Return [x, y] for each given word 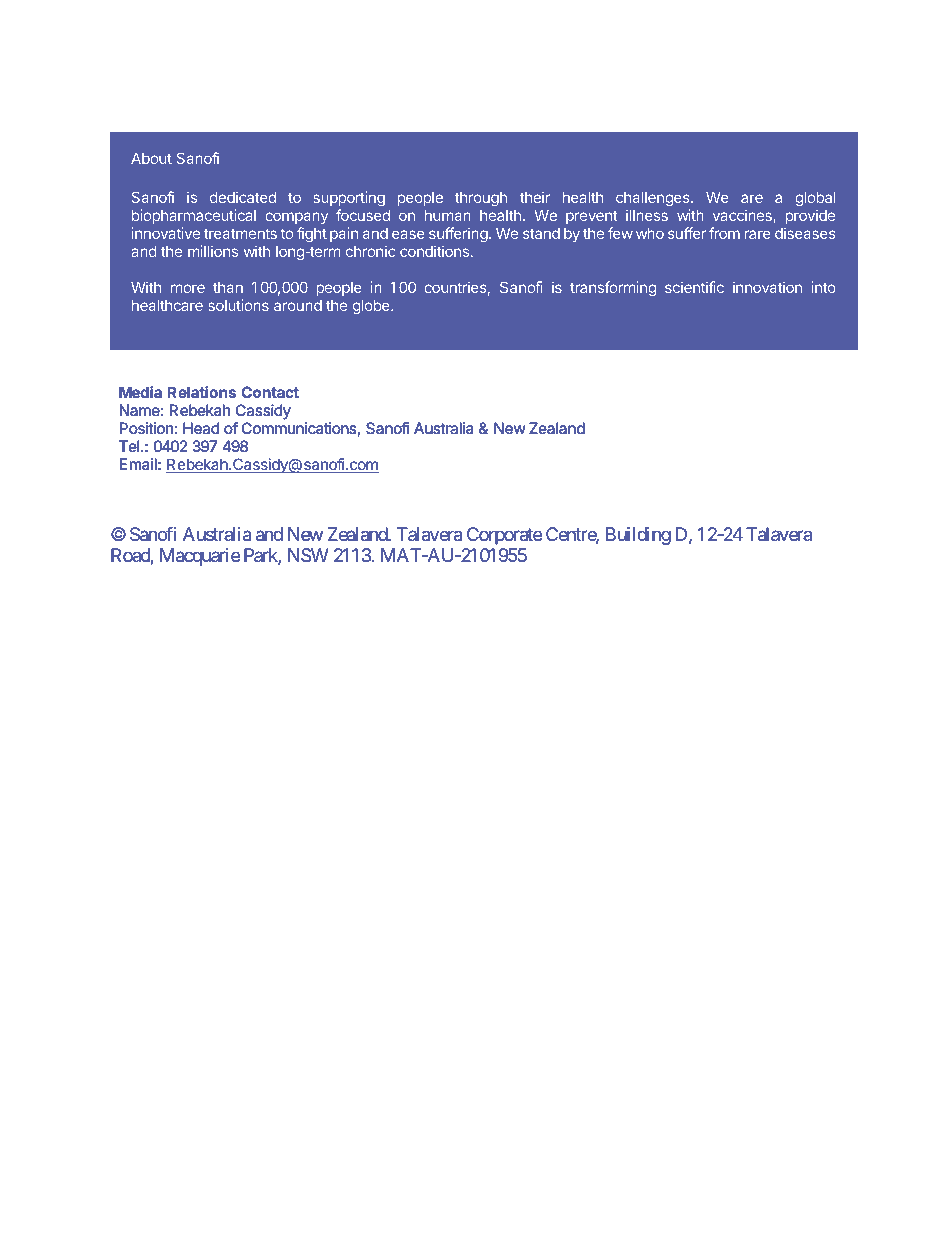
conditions [434, 251]
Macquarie [200, 557]
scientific [694, 287]
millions [213, 251]
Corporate [504, 536]
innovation [767, 287]
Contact [270, 392]
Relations [202, 392]
